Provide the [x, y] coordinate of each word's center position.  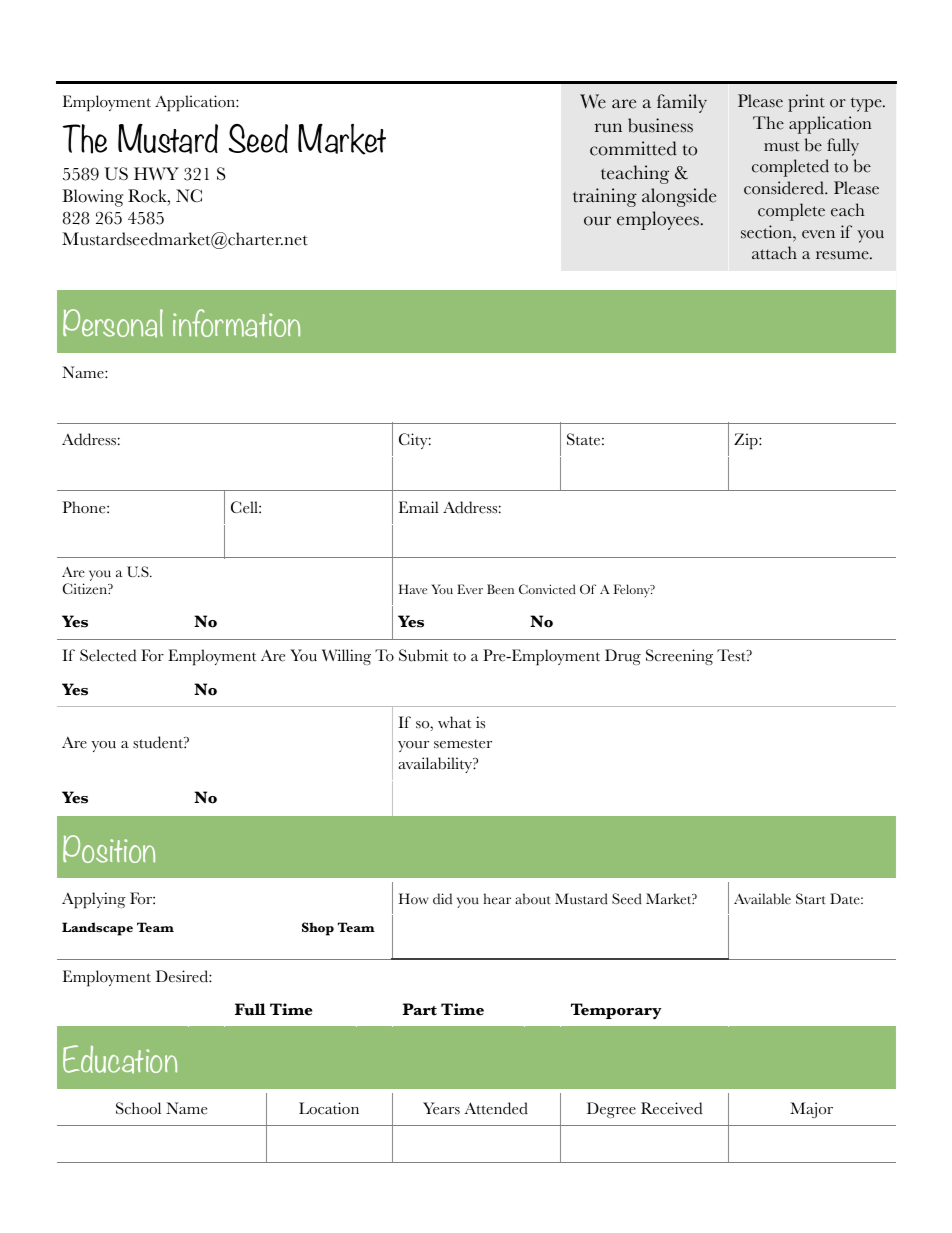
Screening [679, 657]
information [236, 323]
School [138, 1108]
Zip [747, 441]
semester [463, 744]
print [806, 103]
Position [109, 849]
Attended [496, 1108]
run [608, 128]
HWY [156, 173]
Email [419, 507]
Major [811, 1110]
